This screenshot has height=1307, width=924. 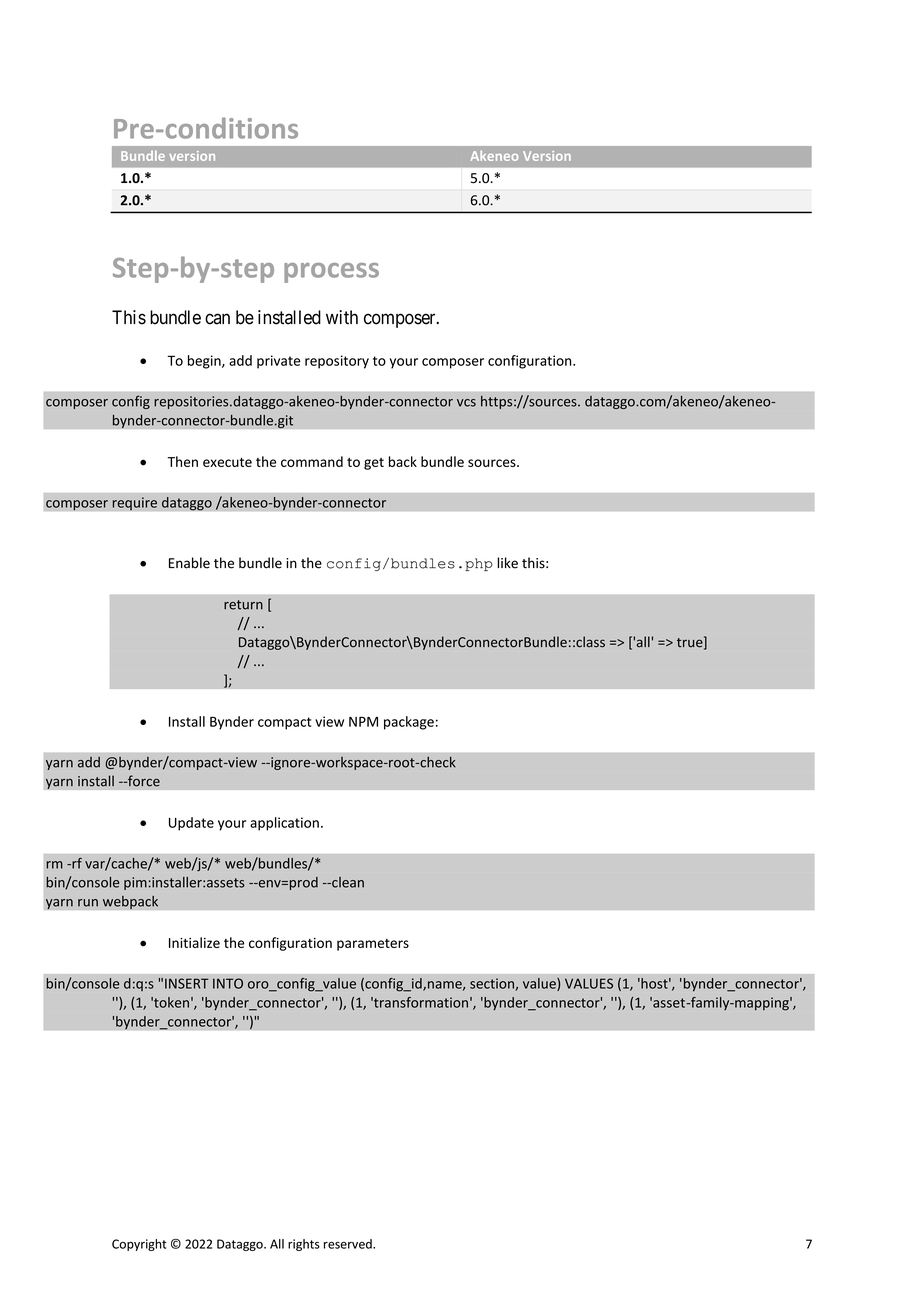 What do you see at coordinates (143, 781) in the screenshot?
I see `force` at bounding box center [143, 781].
